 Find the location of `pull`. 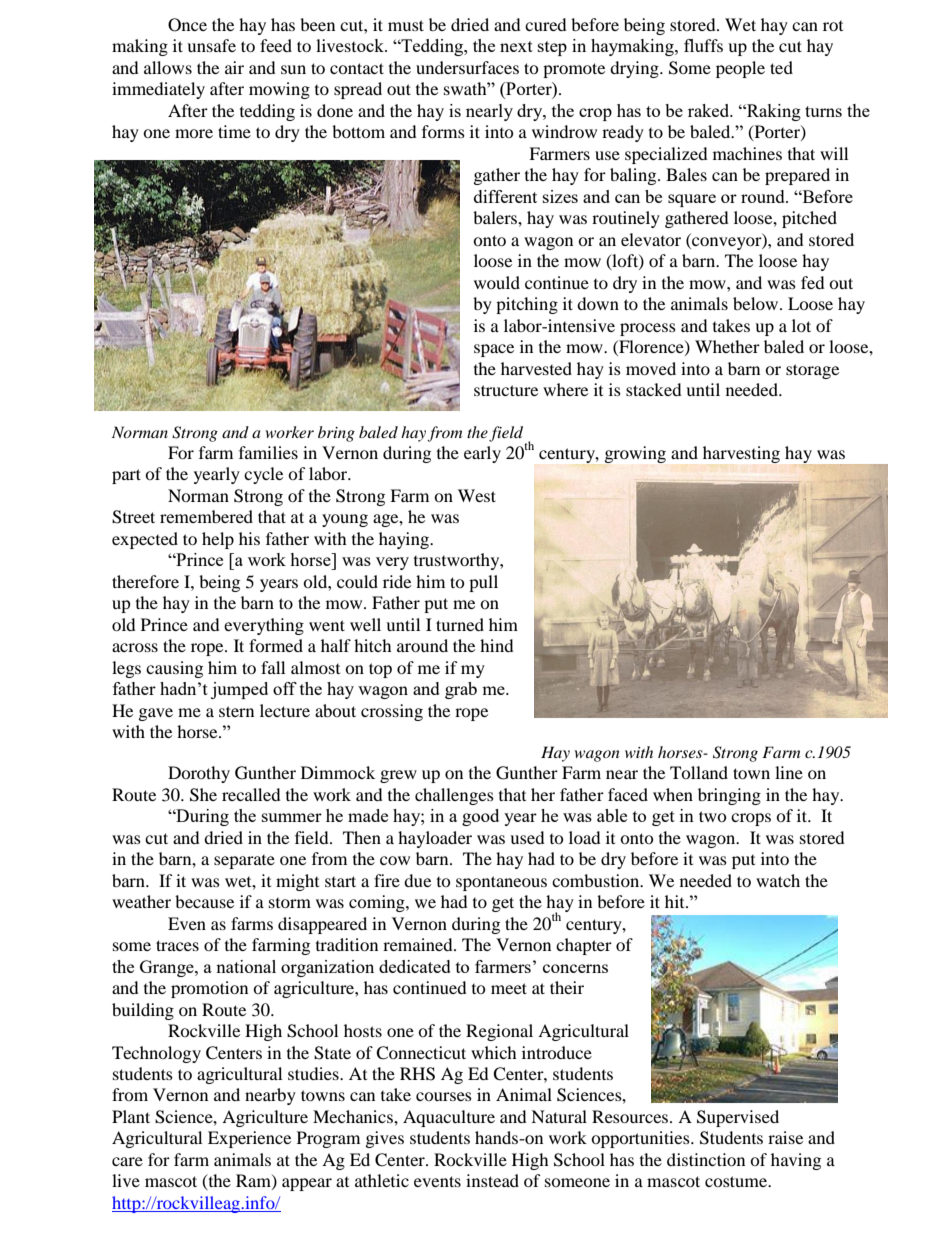

pull is located at coordinates (483, 583).
